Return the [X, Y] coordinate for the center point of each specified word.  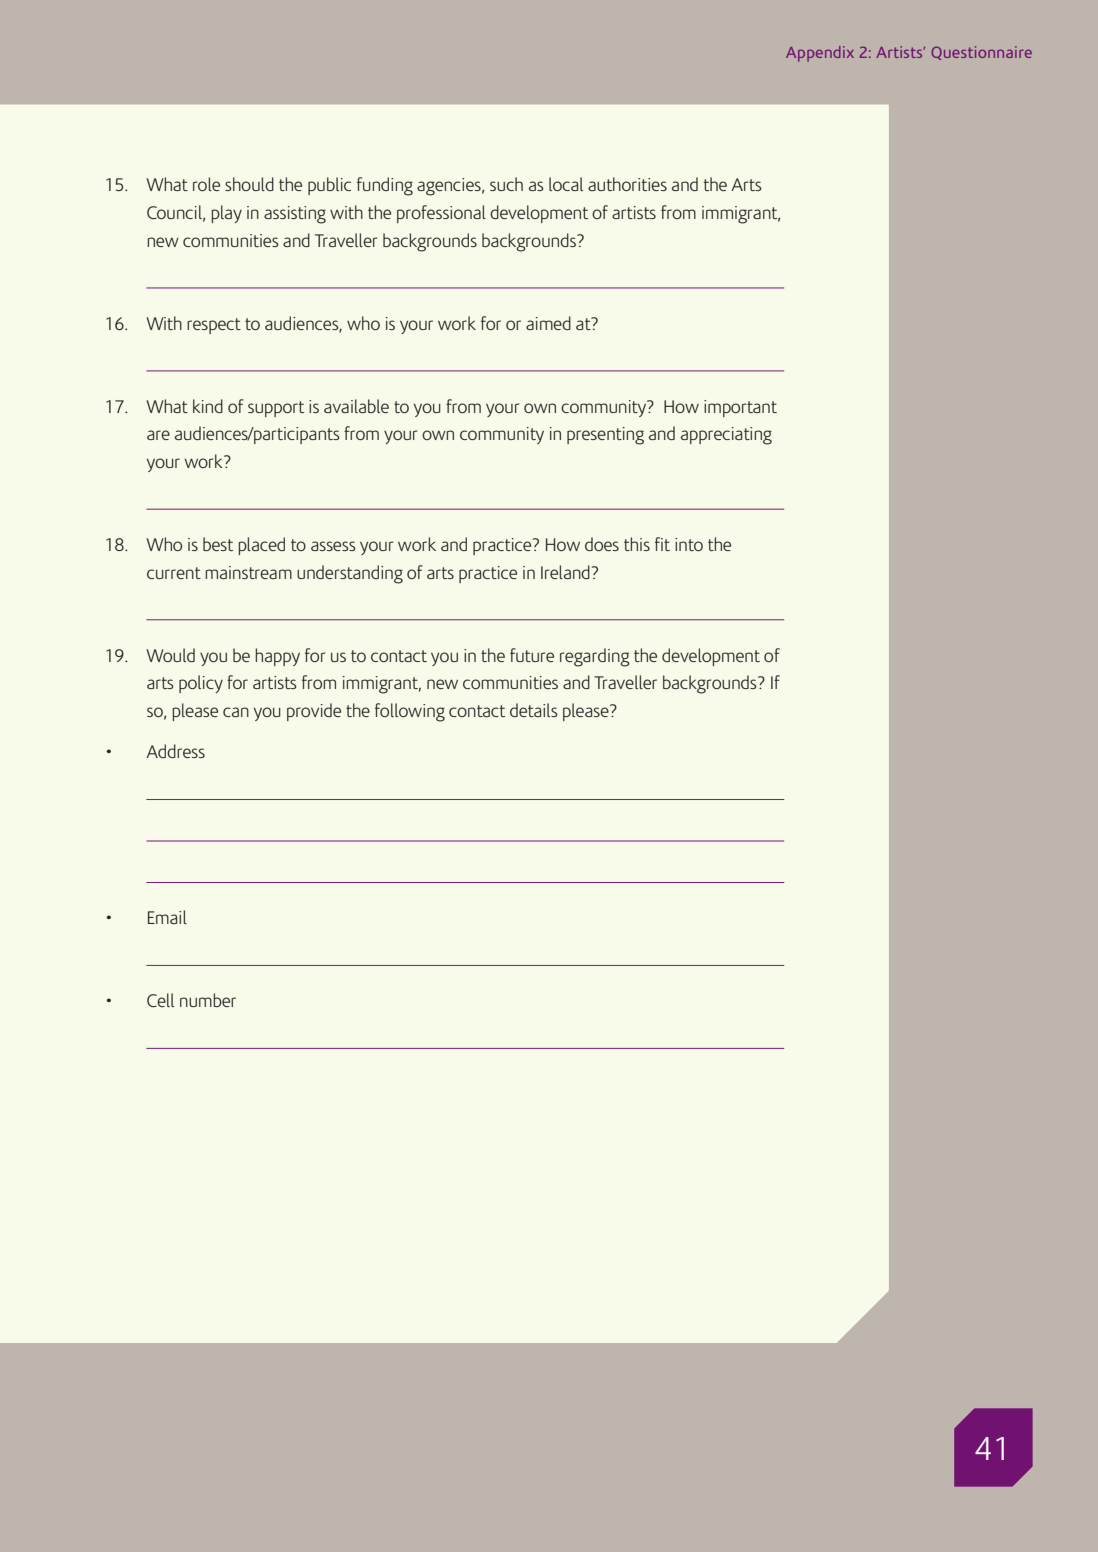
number [208, 1000]
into [689, 544]
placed [261, 546]
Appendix [820, 54]
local [566, 184]
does [602, 544]
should [249, 184]
